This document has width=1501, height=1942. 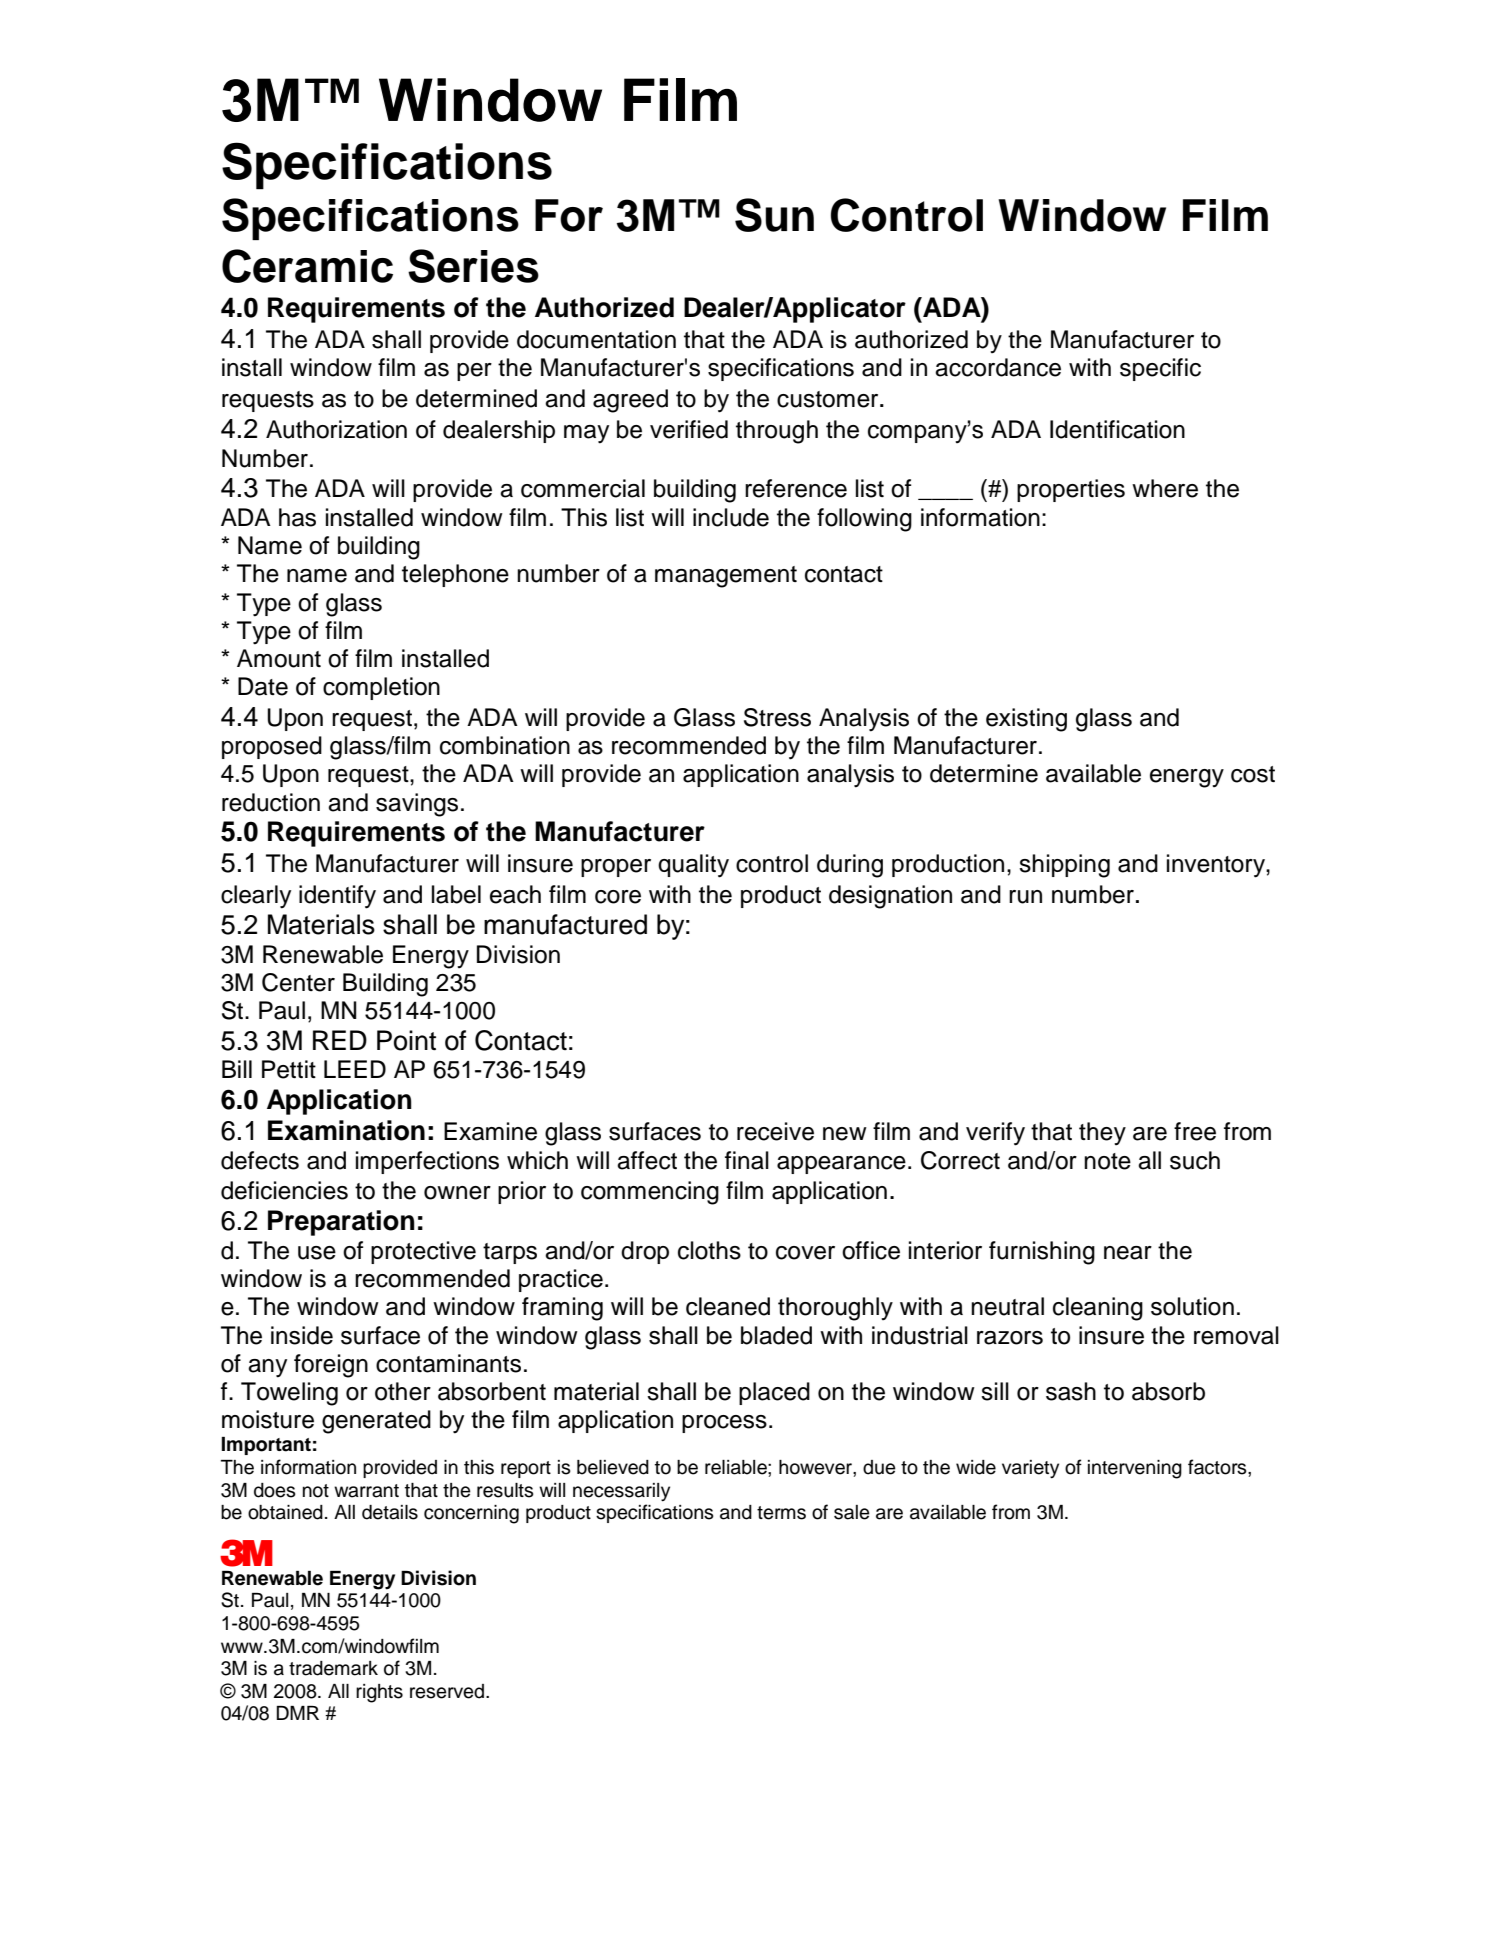 I want to click on quality, so click(x=693, y=866).
